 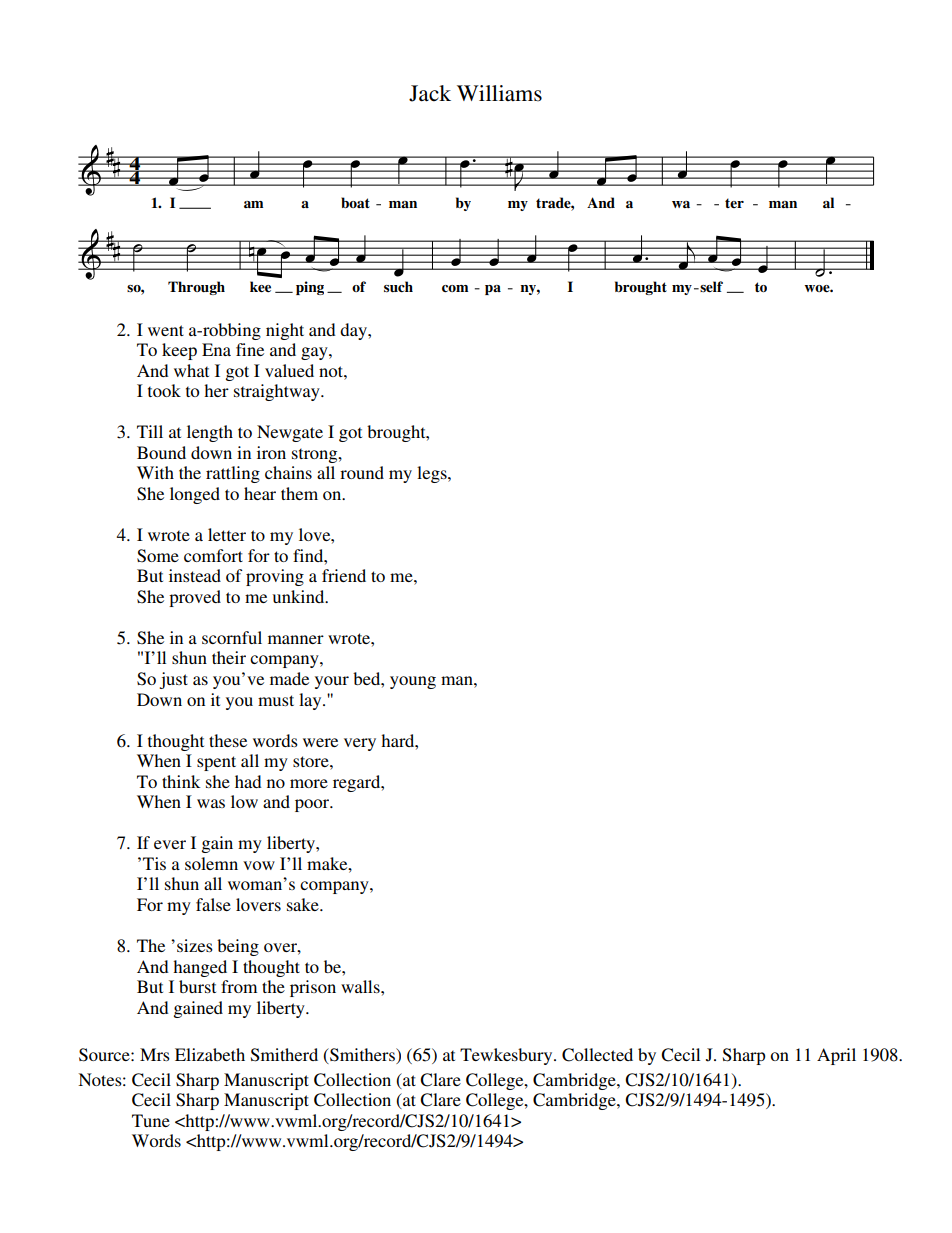 What do you see at coordinates (499, 93) in the screenshot?
I see `Williams` at bounding box center [499, 93].
